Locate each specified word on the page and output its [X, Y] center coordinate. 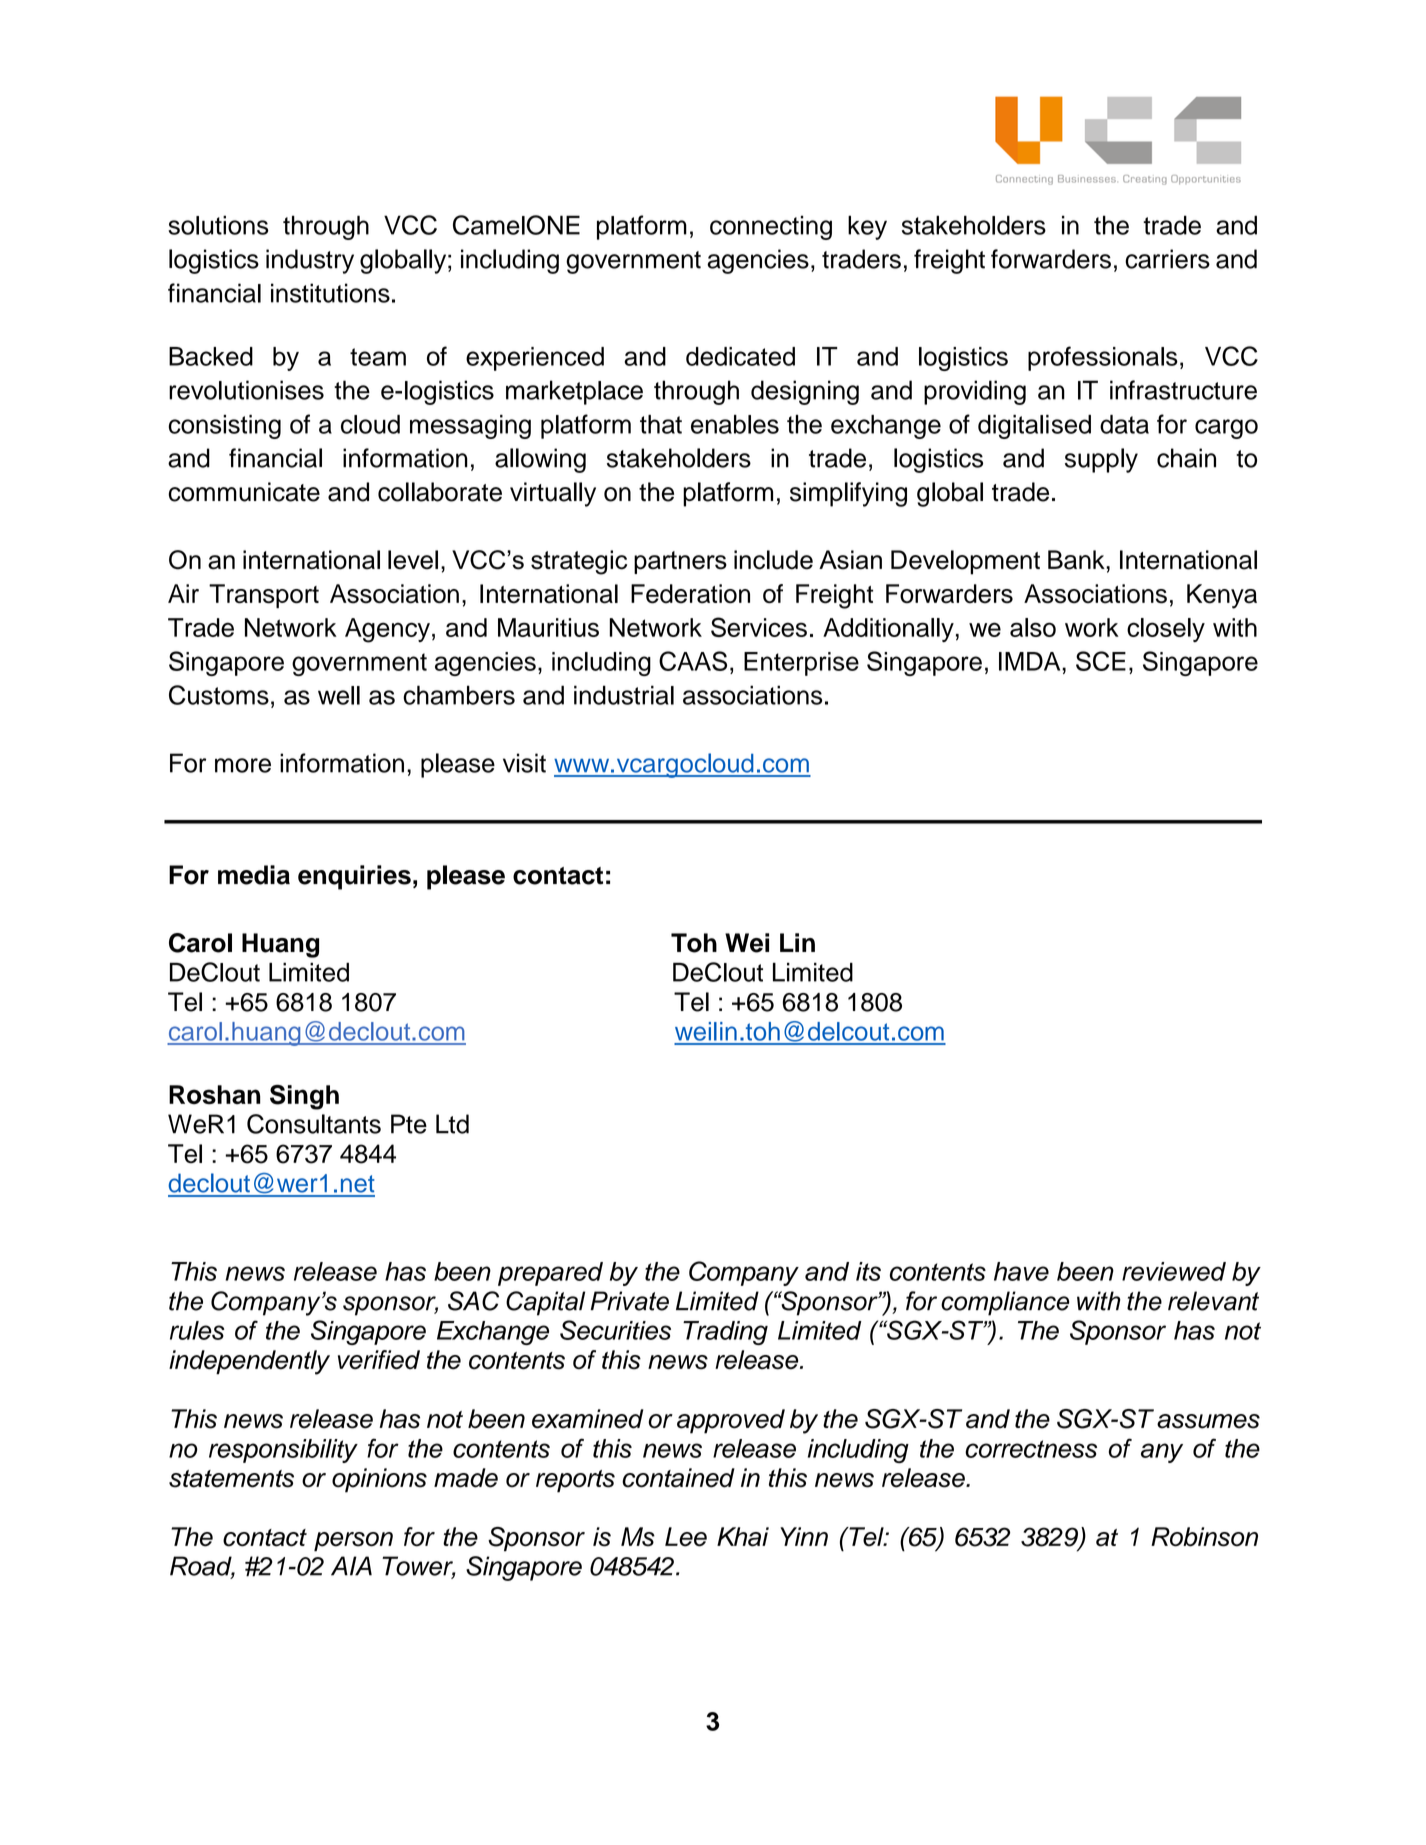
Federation [690, 594]
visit [524, 763]
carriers [1167, 259]
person [353, 1542]
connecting [771, 227]
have [1021, 1271]
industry [310, 261]
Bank [1077, 560]
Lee [686, 1537]
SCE [1101, 661]
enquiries [354, 877]
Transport [264, 596]
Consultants [314, 1124]
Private [630, 1301]
